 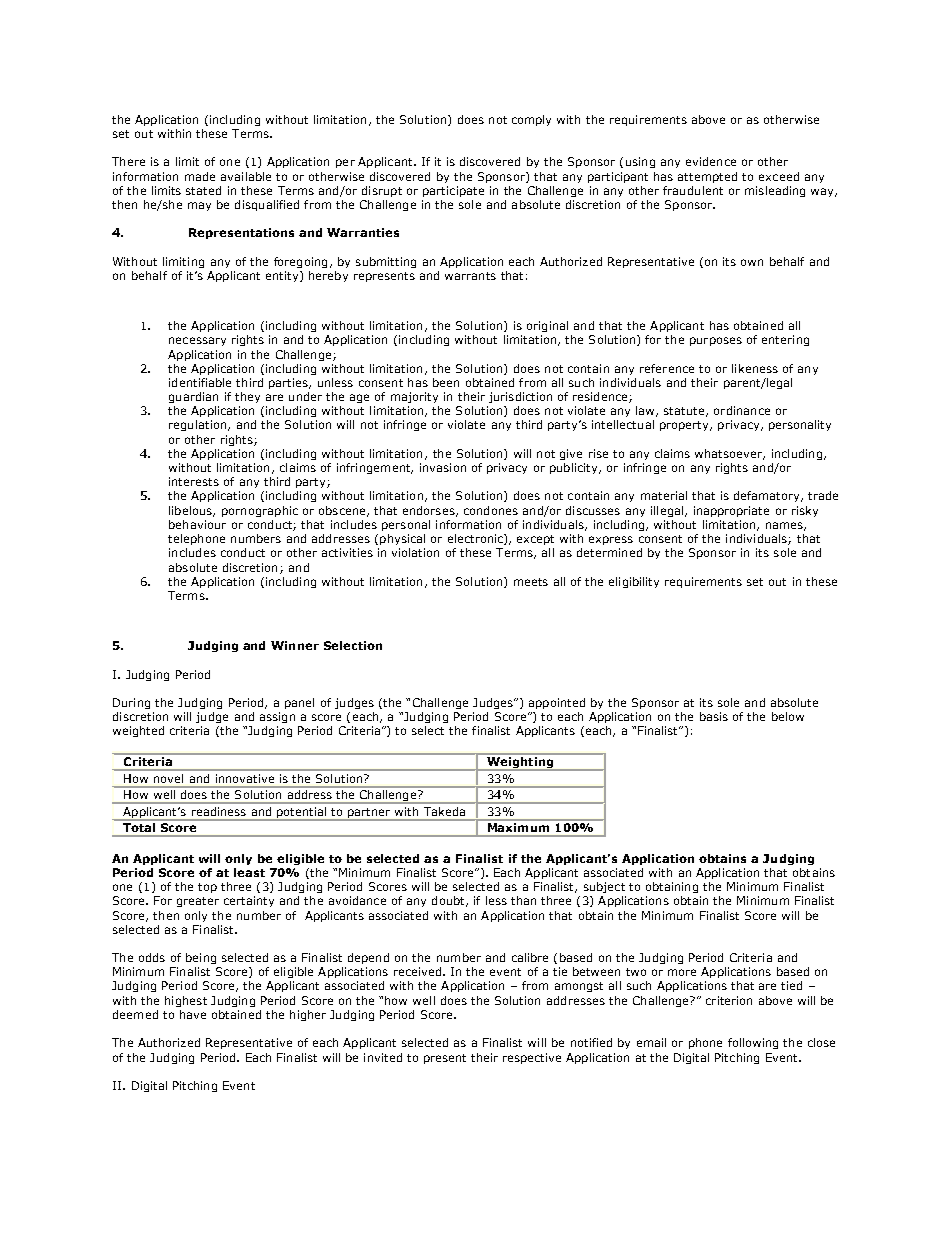 I want to click on invasion, so click(x=443, y=467).
